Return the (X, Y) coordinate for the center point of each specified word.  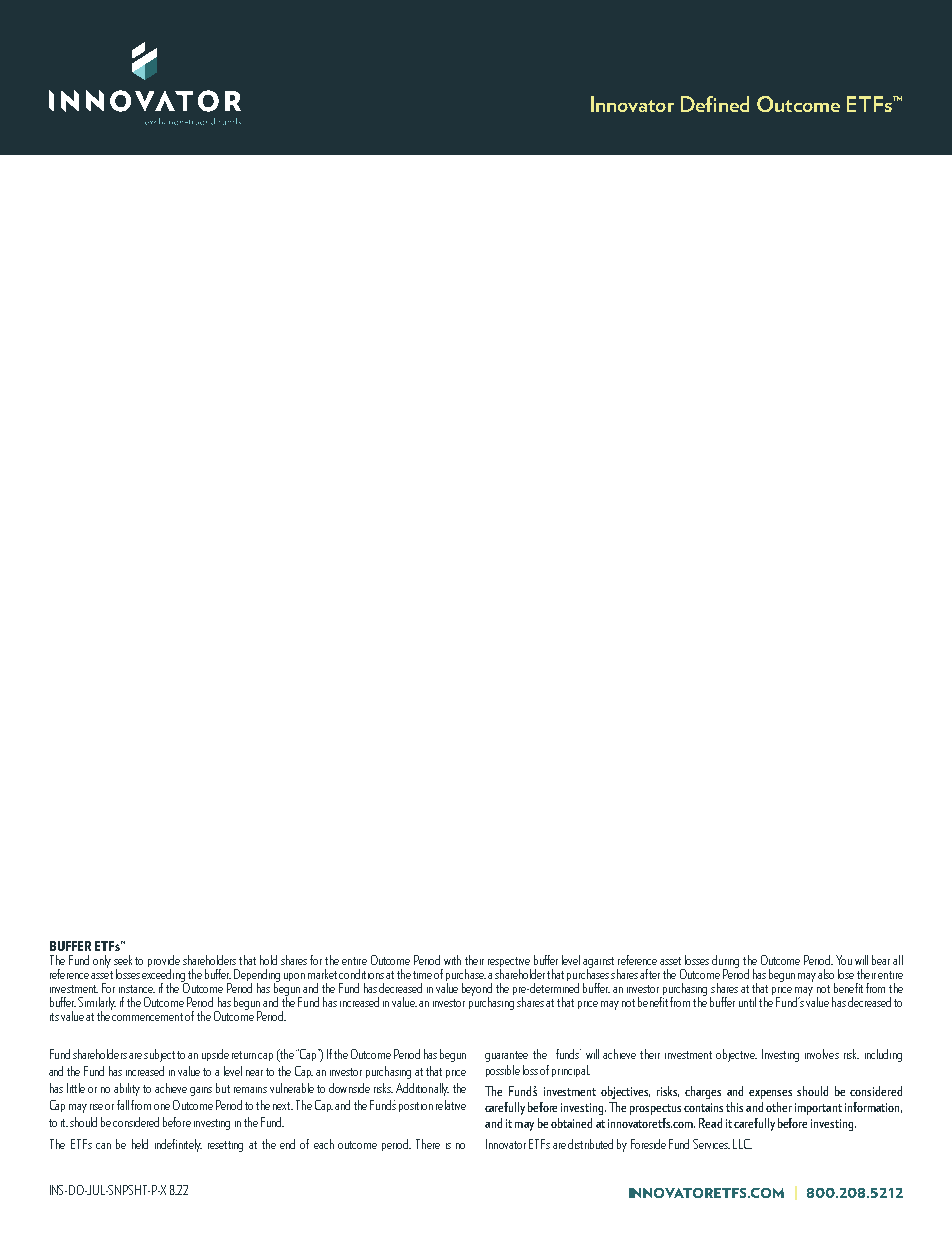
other (779, 1107)
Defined (715, 104)
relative (451, 1105)
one (162, 1107)
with (452, 960)
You (844, 960)
